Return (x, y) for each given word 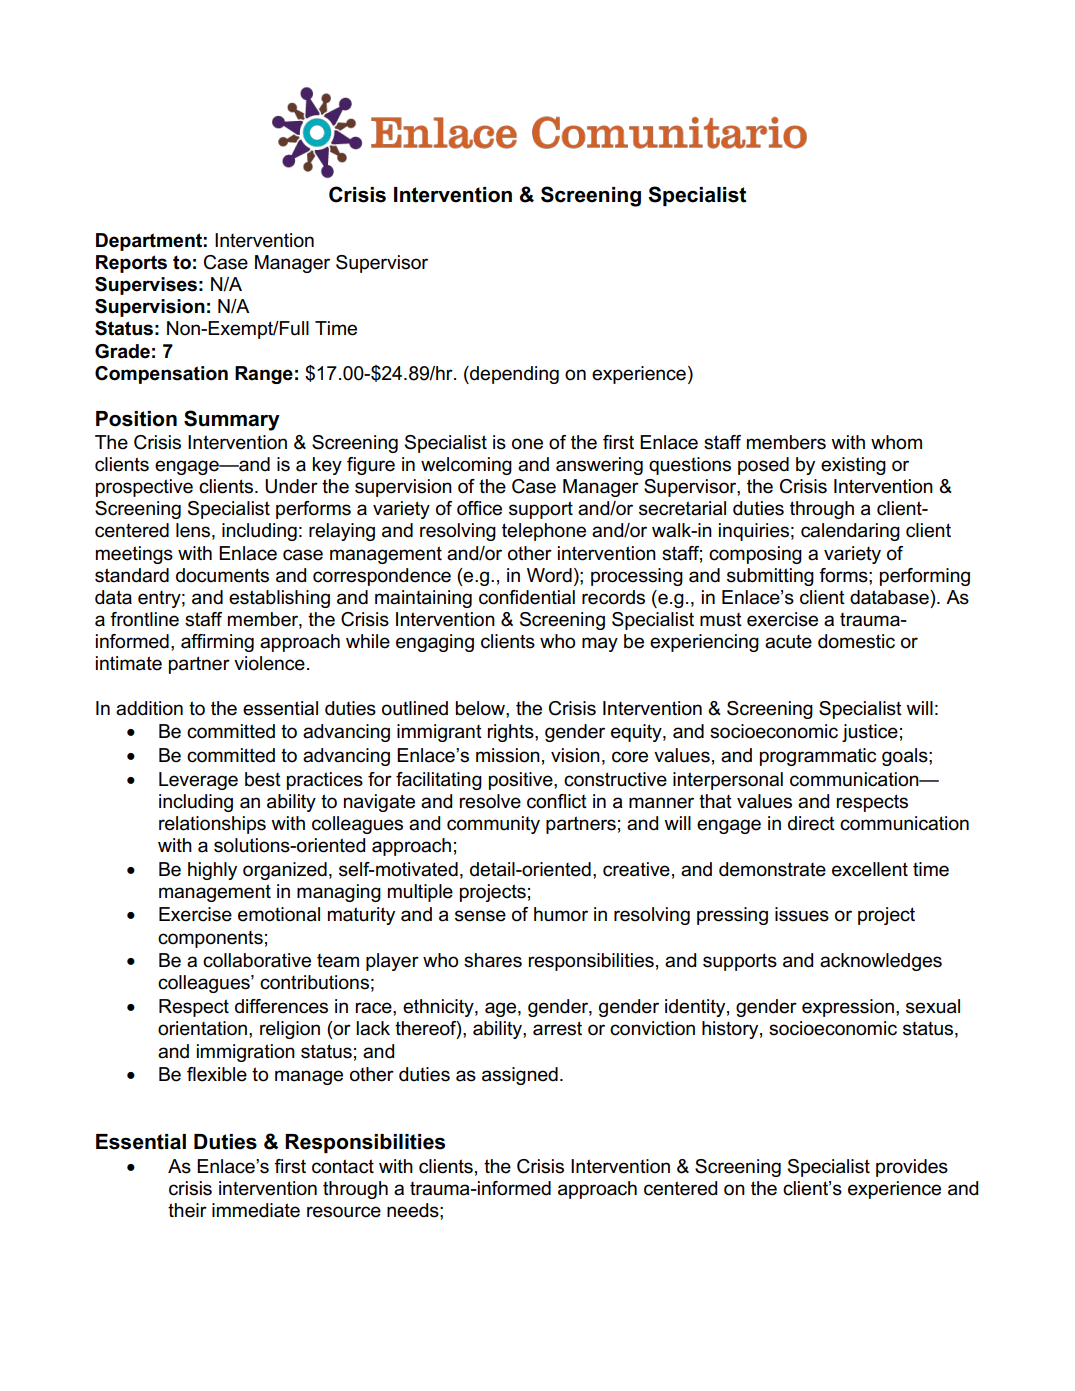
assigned (520, 1076)
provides (912, 1168)
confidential (527, 597)
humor (561, 914)
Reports (131, 264)
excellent (870, 869)
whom (896, 442)
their (187, 1210)
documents (222, 575)
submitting (770, 577)
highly (212, 871)
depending (513, 375)
